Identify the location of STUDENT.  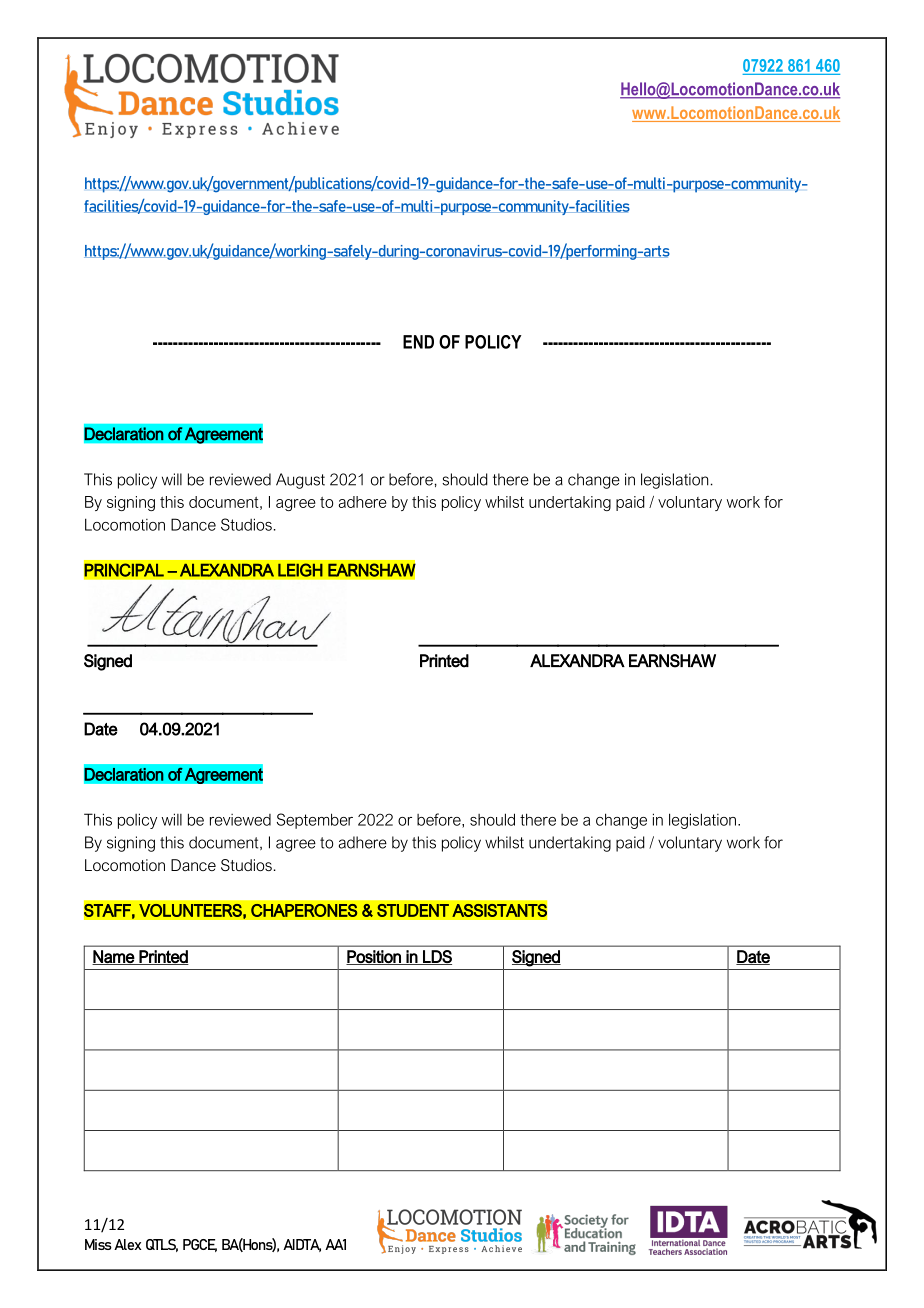
(413, 910).
